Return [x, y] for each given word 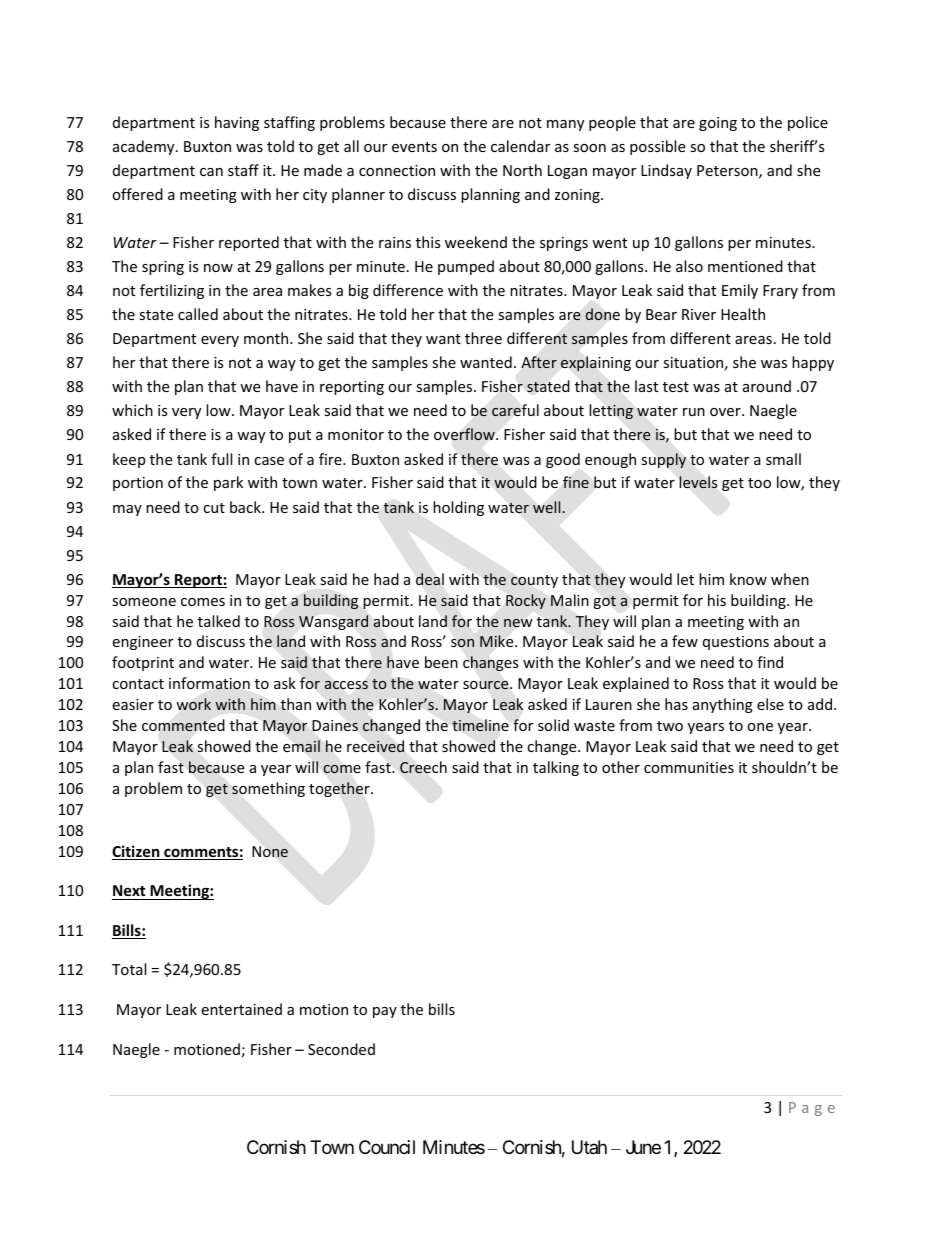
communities [689, 767]
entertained [241, 1009]
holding [458, 508]
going [718, 124]
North [522, 170]
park [228, 483]
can [211, 172]
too [759, 483]
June [643, 1147]
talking [556, 768]
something [268, 789]
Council [387, 1147]
